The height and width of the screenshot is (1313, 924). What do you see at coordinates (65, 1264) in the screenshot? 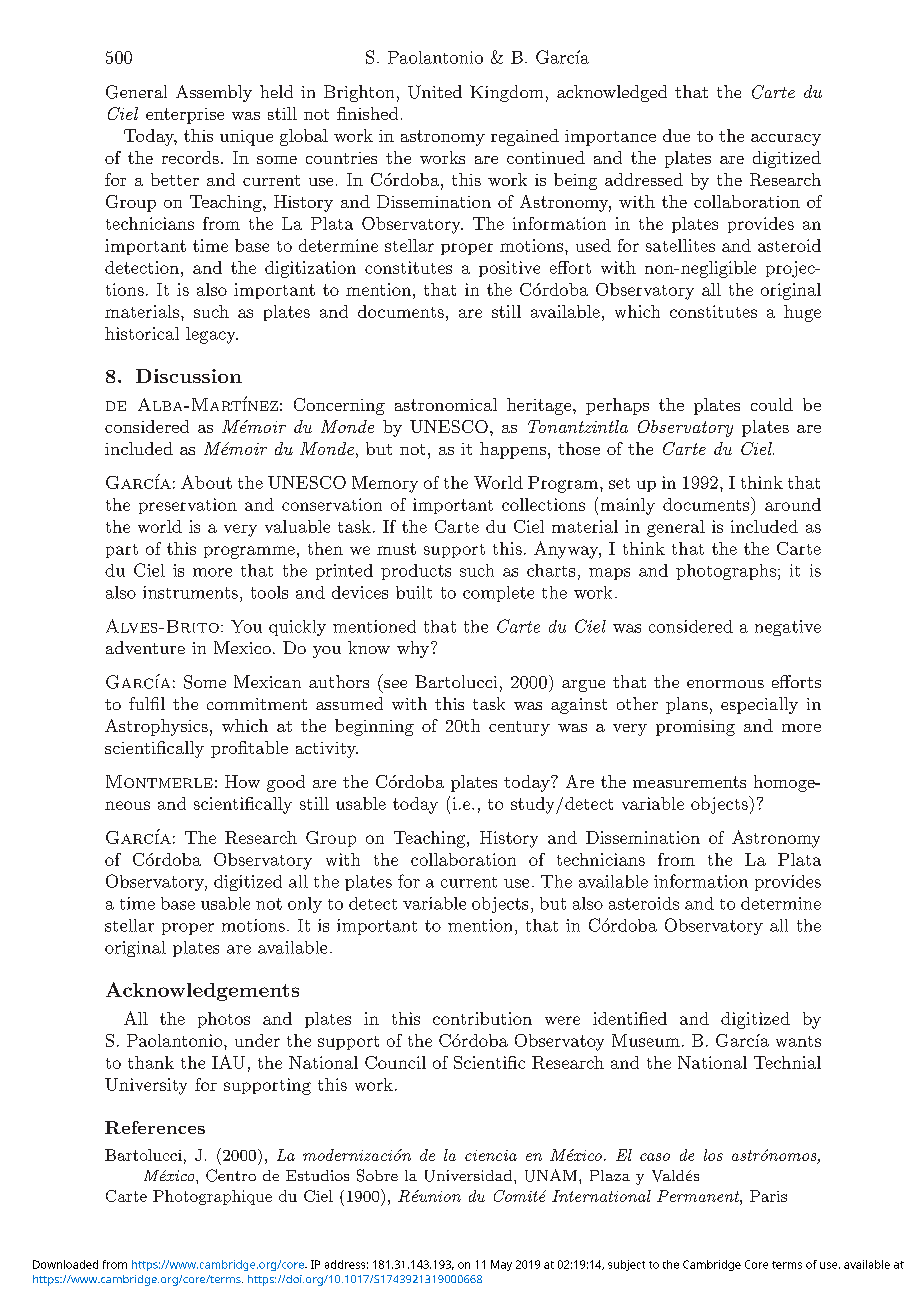
I see `Downloaded` at bounding box center [65, 1264].
